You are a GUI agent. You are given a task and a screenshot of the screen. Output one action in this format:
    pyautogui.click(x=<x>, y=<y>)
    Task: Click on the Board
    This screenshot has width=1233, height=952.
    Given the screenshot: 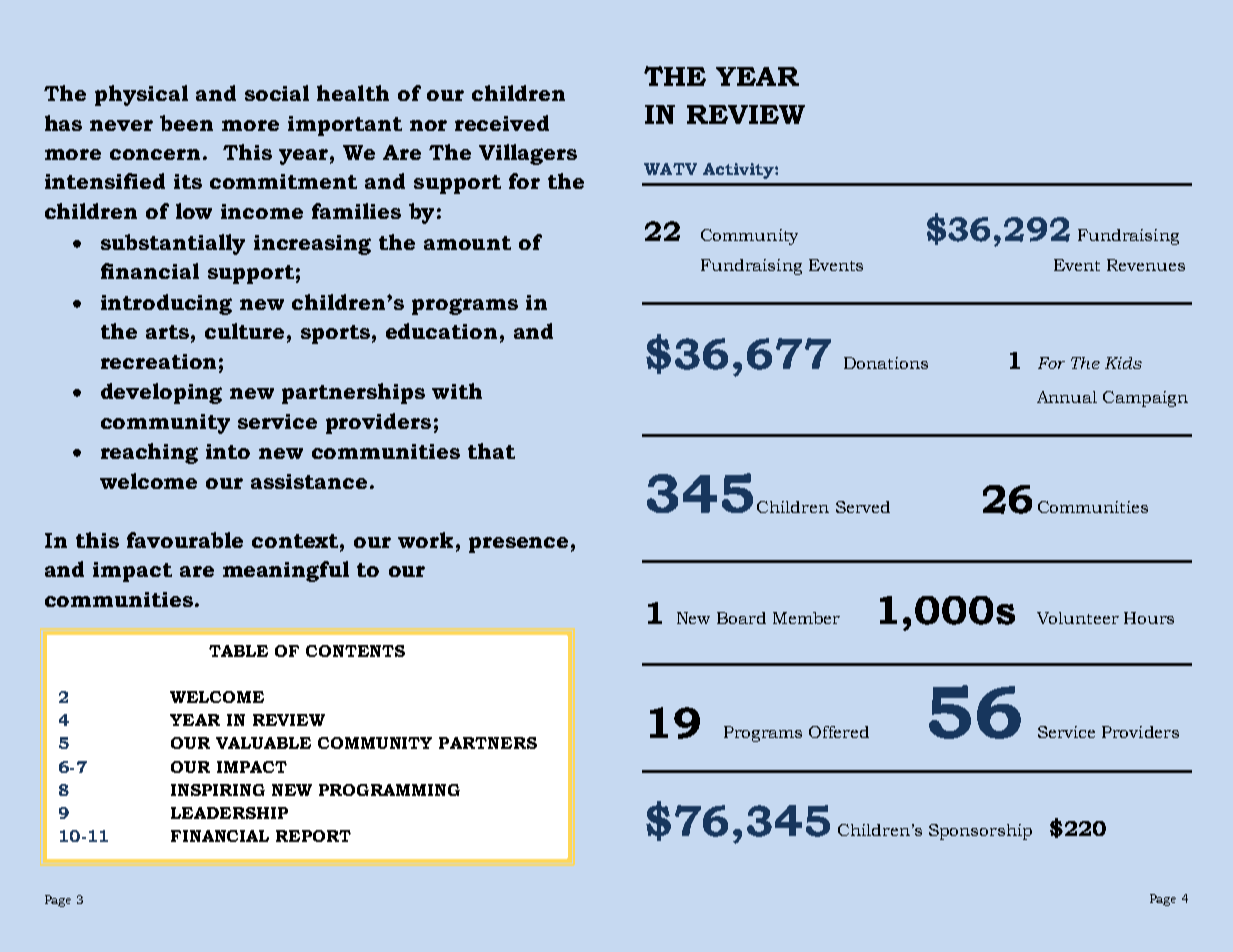 What is the action you would take?
    pyautogui.click(x=741, y=618)
